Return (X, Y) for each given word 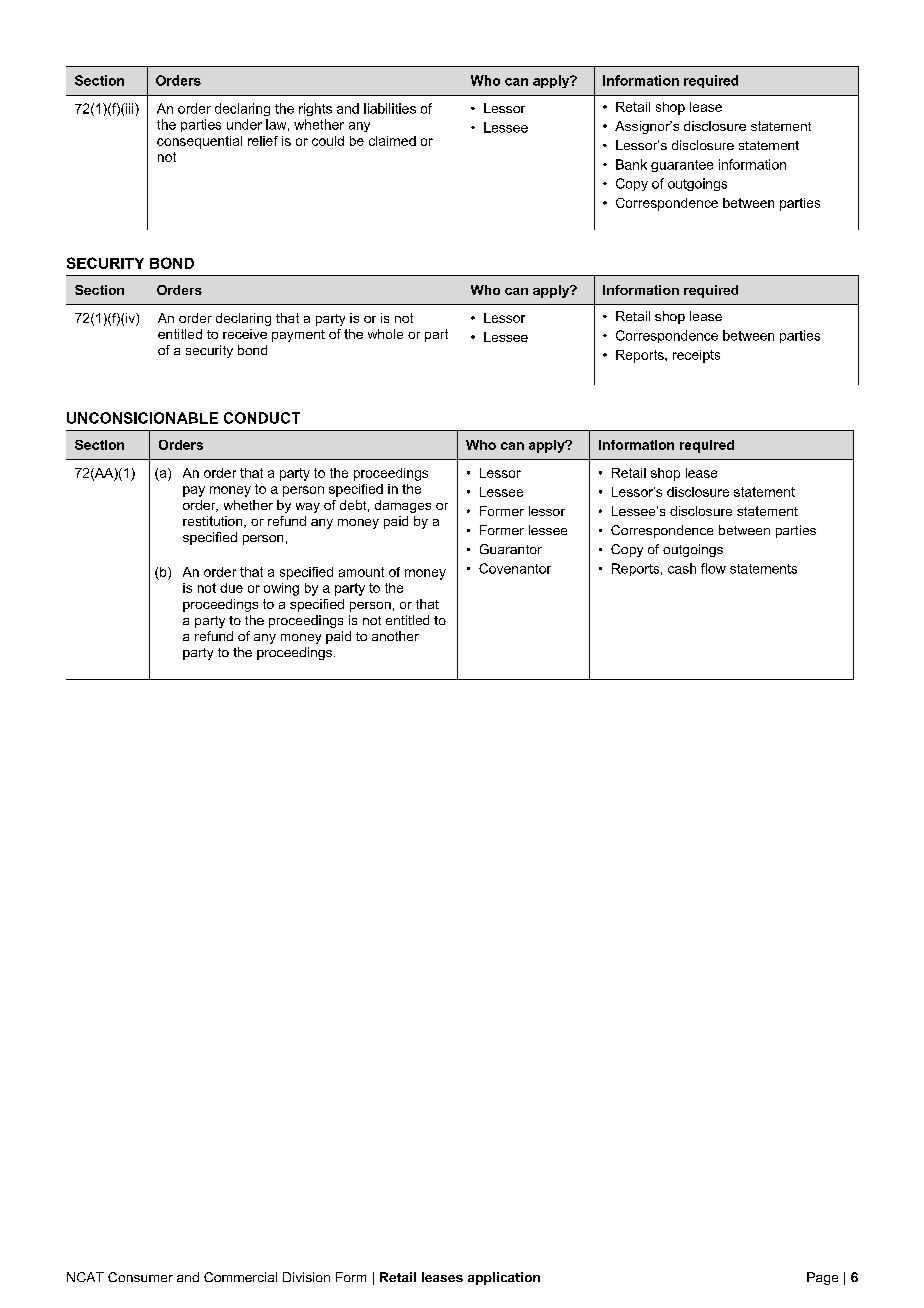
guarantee (682, 166)
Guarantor (511, 549)
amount (361, 572)
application (504, 1278)
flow (713, 568)
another (395, 636)
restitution (214, 522)
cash (682, 568)
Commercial (240, 1277)
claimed (392, 141)
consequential (199, 142)
